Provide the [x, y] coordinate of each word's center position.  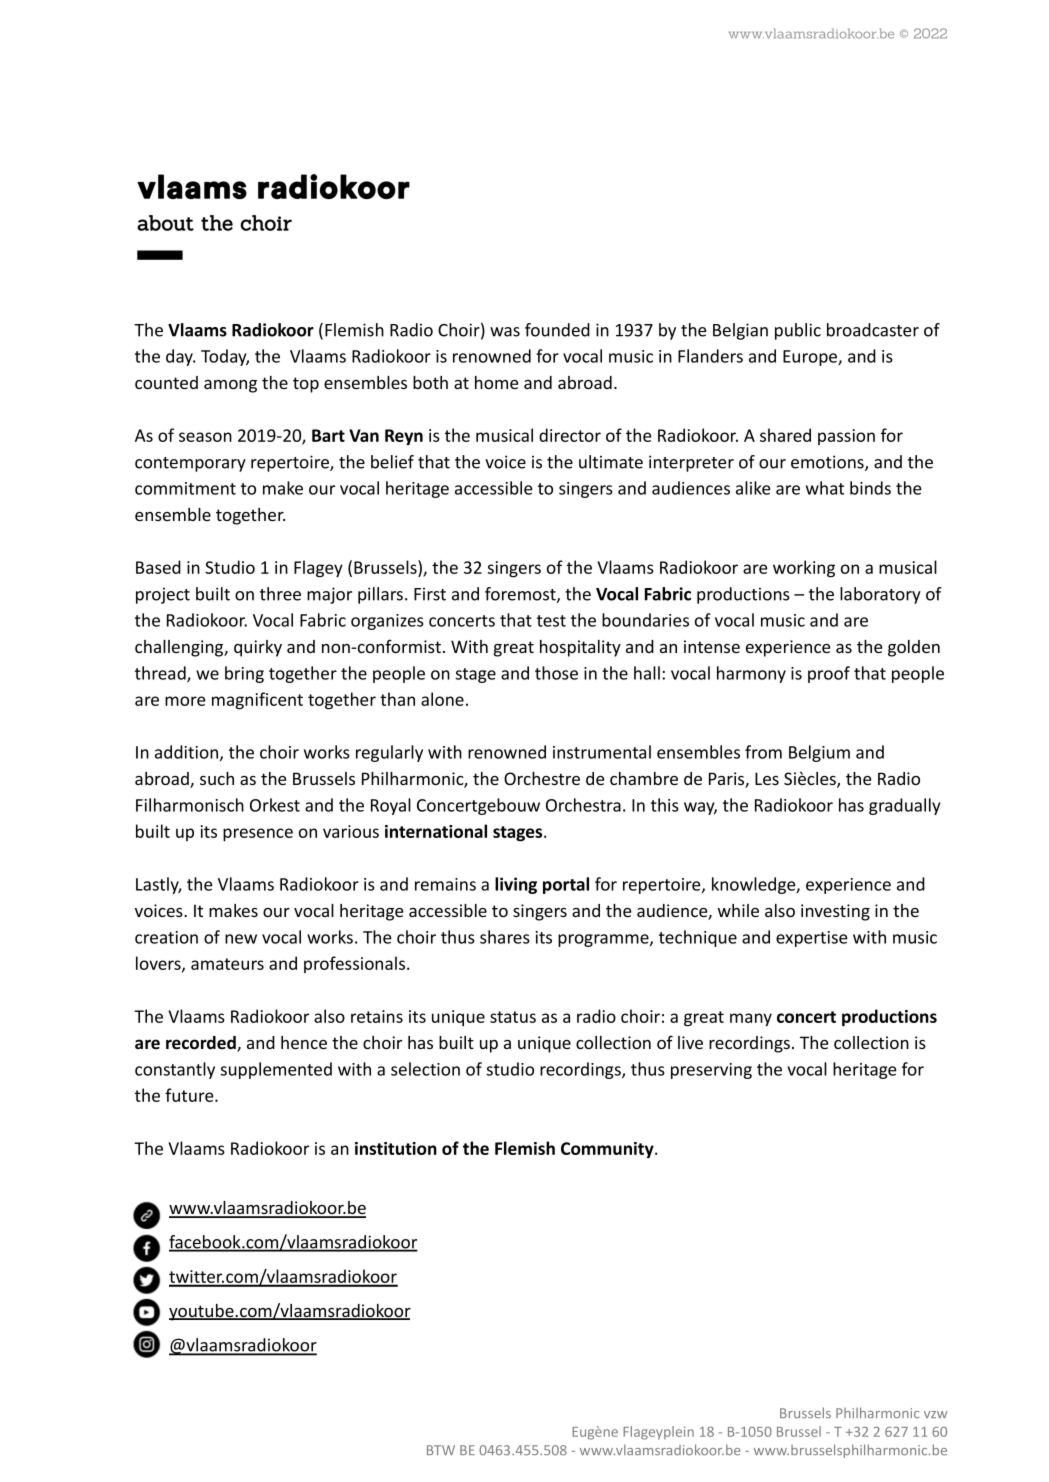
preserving [711, 1071]
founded [557, 330]
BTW [441, 1450]
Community [608, 1150]
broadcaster [873, 330]
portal [566, 885]
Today [225, 357]
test [551, 621]
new [241, 939]
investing [835, 912]
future [190, 1095]
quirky [258, 648]
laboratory [880, 595]
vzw [935, 1414]
